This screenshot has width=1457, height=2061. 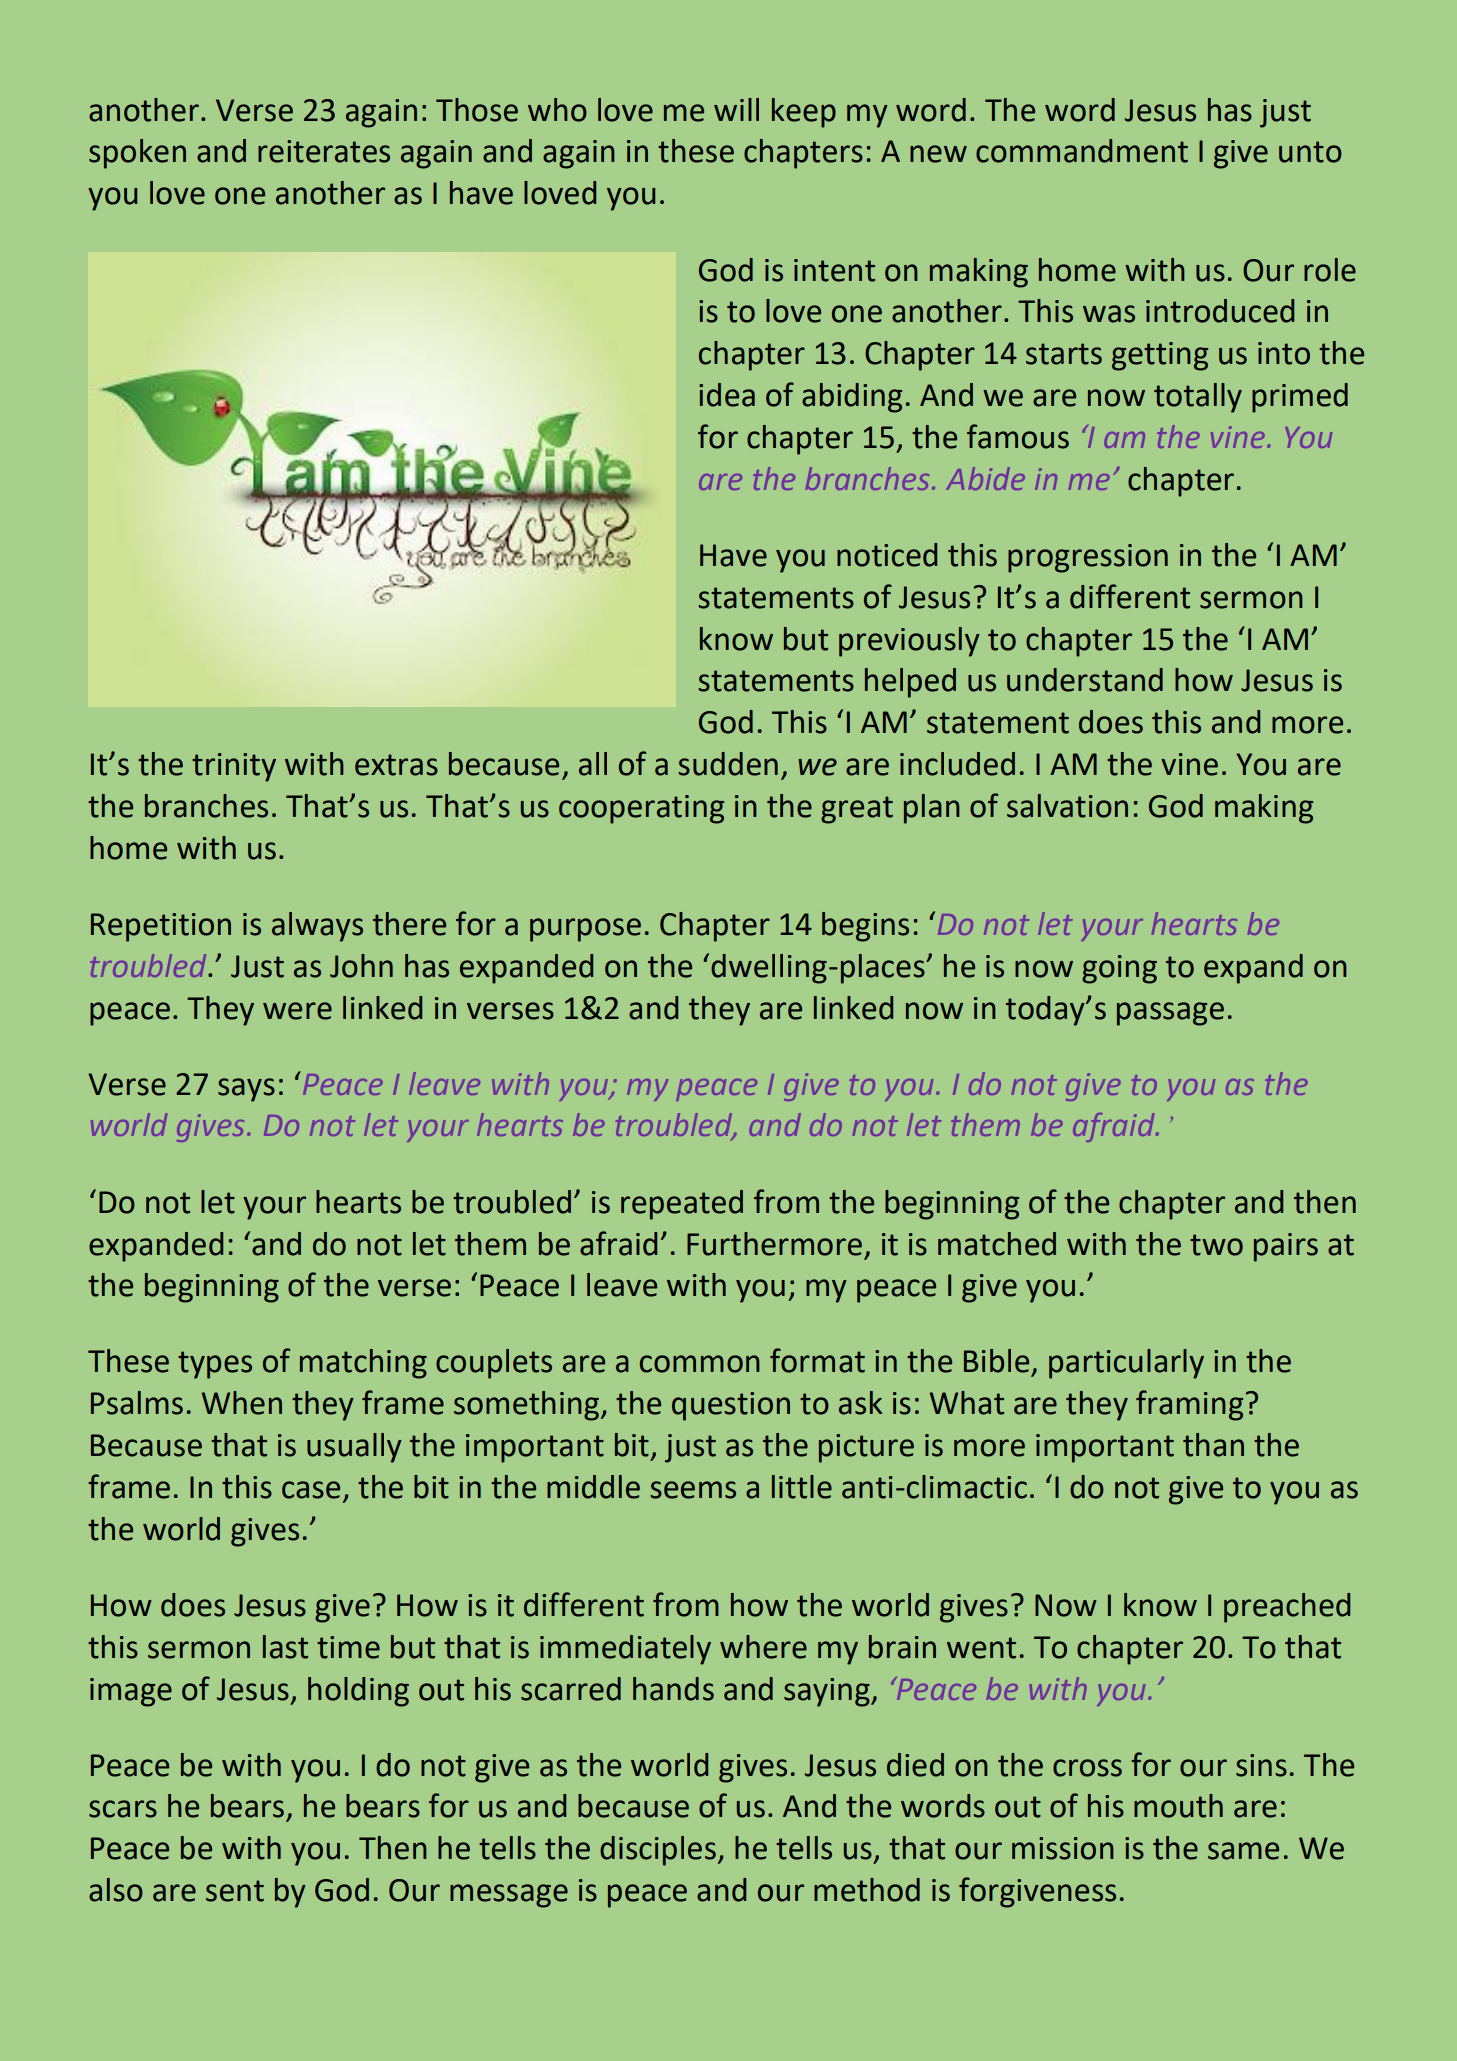 I want to click on will, so click(x=736, y=109).
